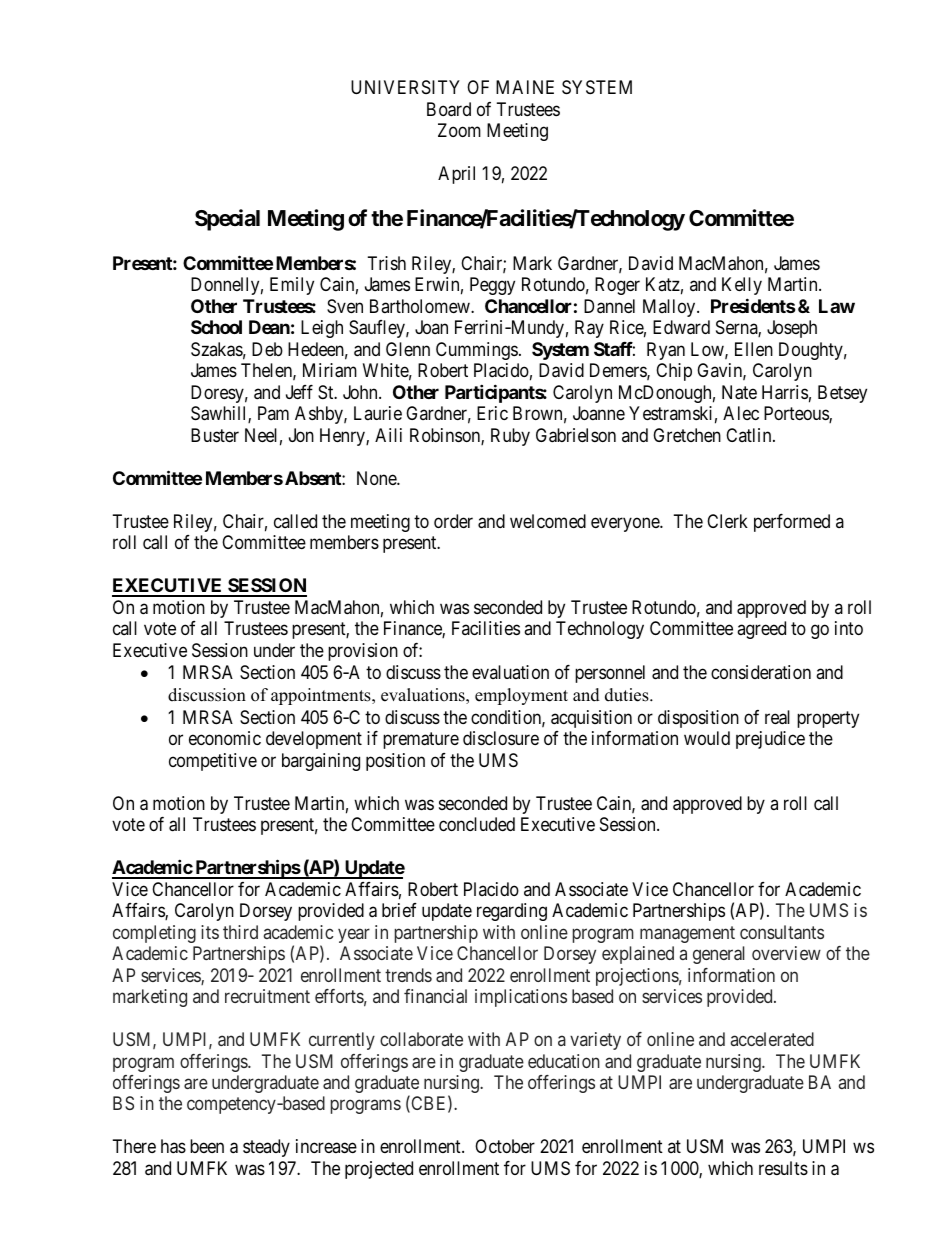 The width and height of the document is (952, 1233). I want to click on Kelly, so click(742, 286).
